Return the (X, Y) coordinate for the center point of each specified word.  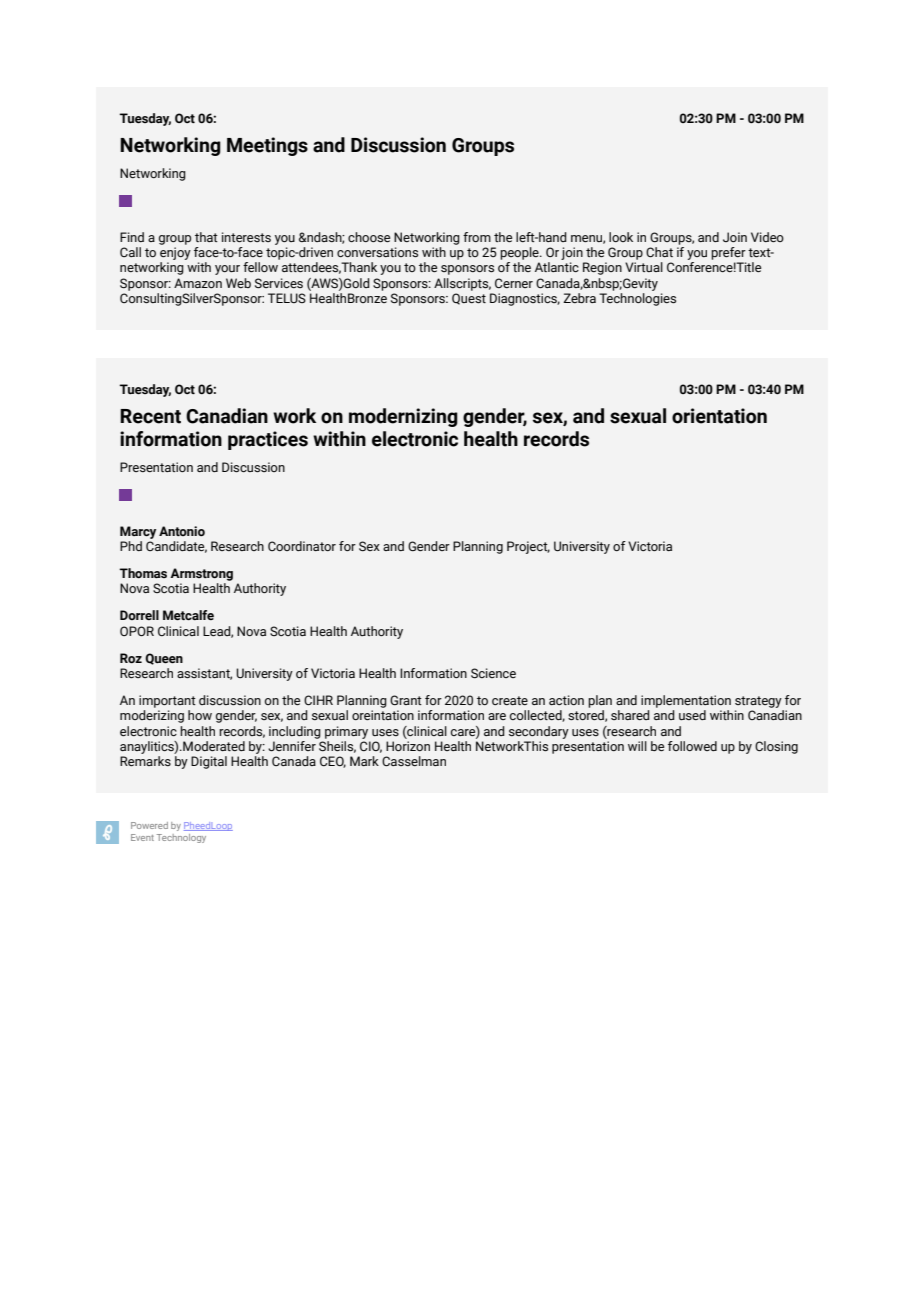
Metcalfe (188, 615)
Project (528, 547)
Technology (181, 838)
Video (767, 237)
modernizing (403, 417)
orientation (719, 416)
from (477, 237)
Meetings (267, 146)
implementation (686, 701)
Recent (150, 416)
